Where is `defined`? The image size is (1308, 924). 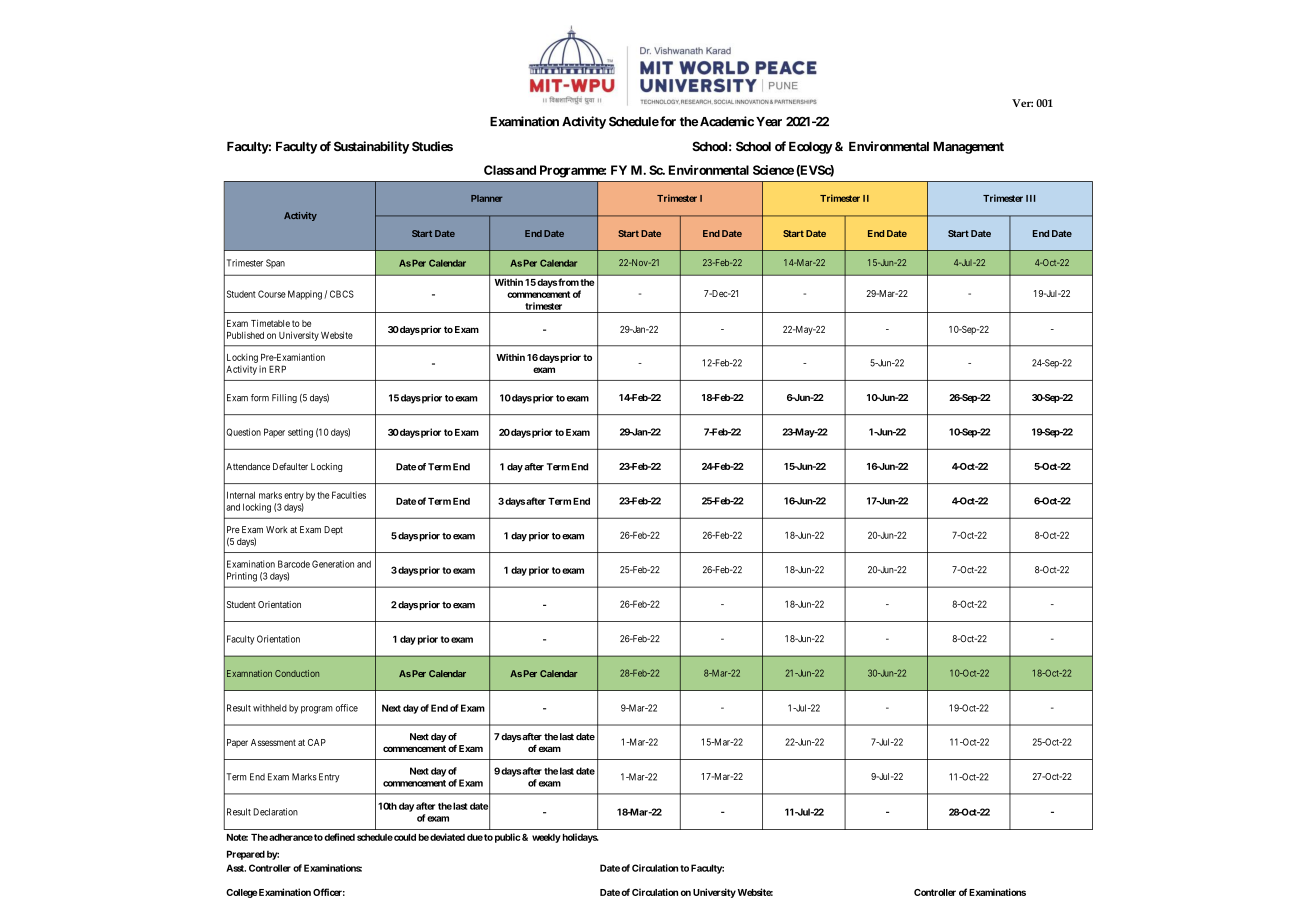
defined is located at coordinates (339, 837).
